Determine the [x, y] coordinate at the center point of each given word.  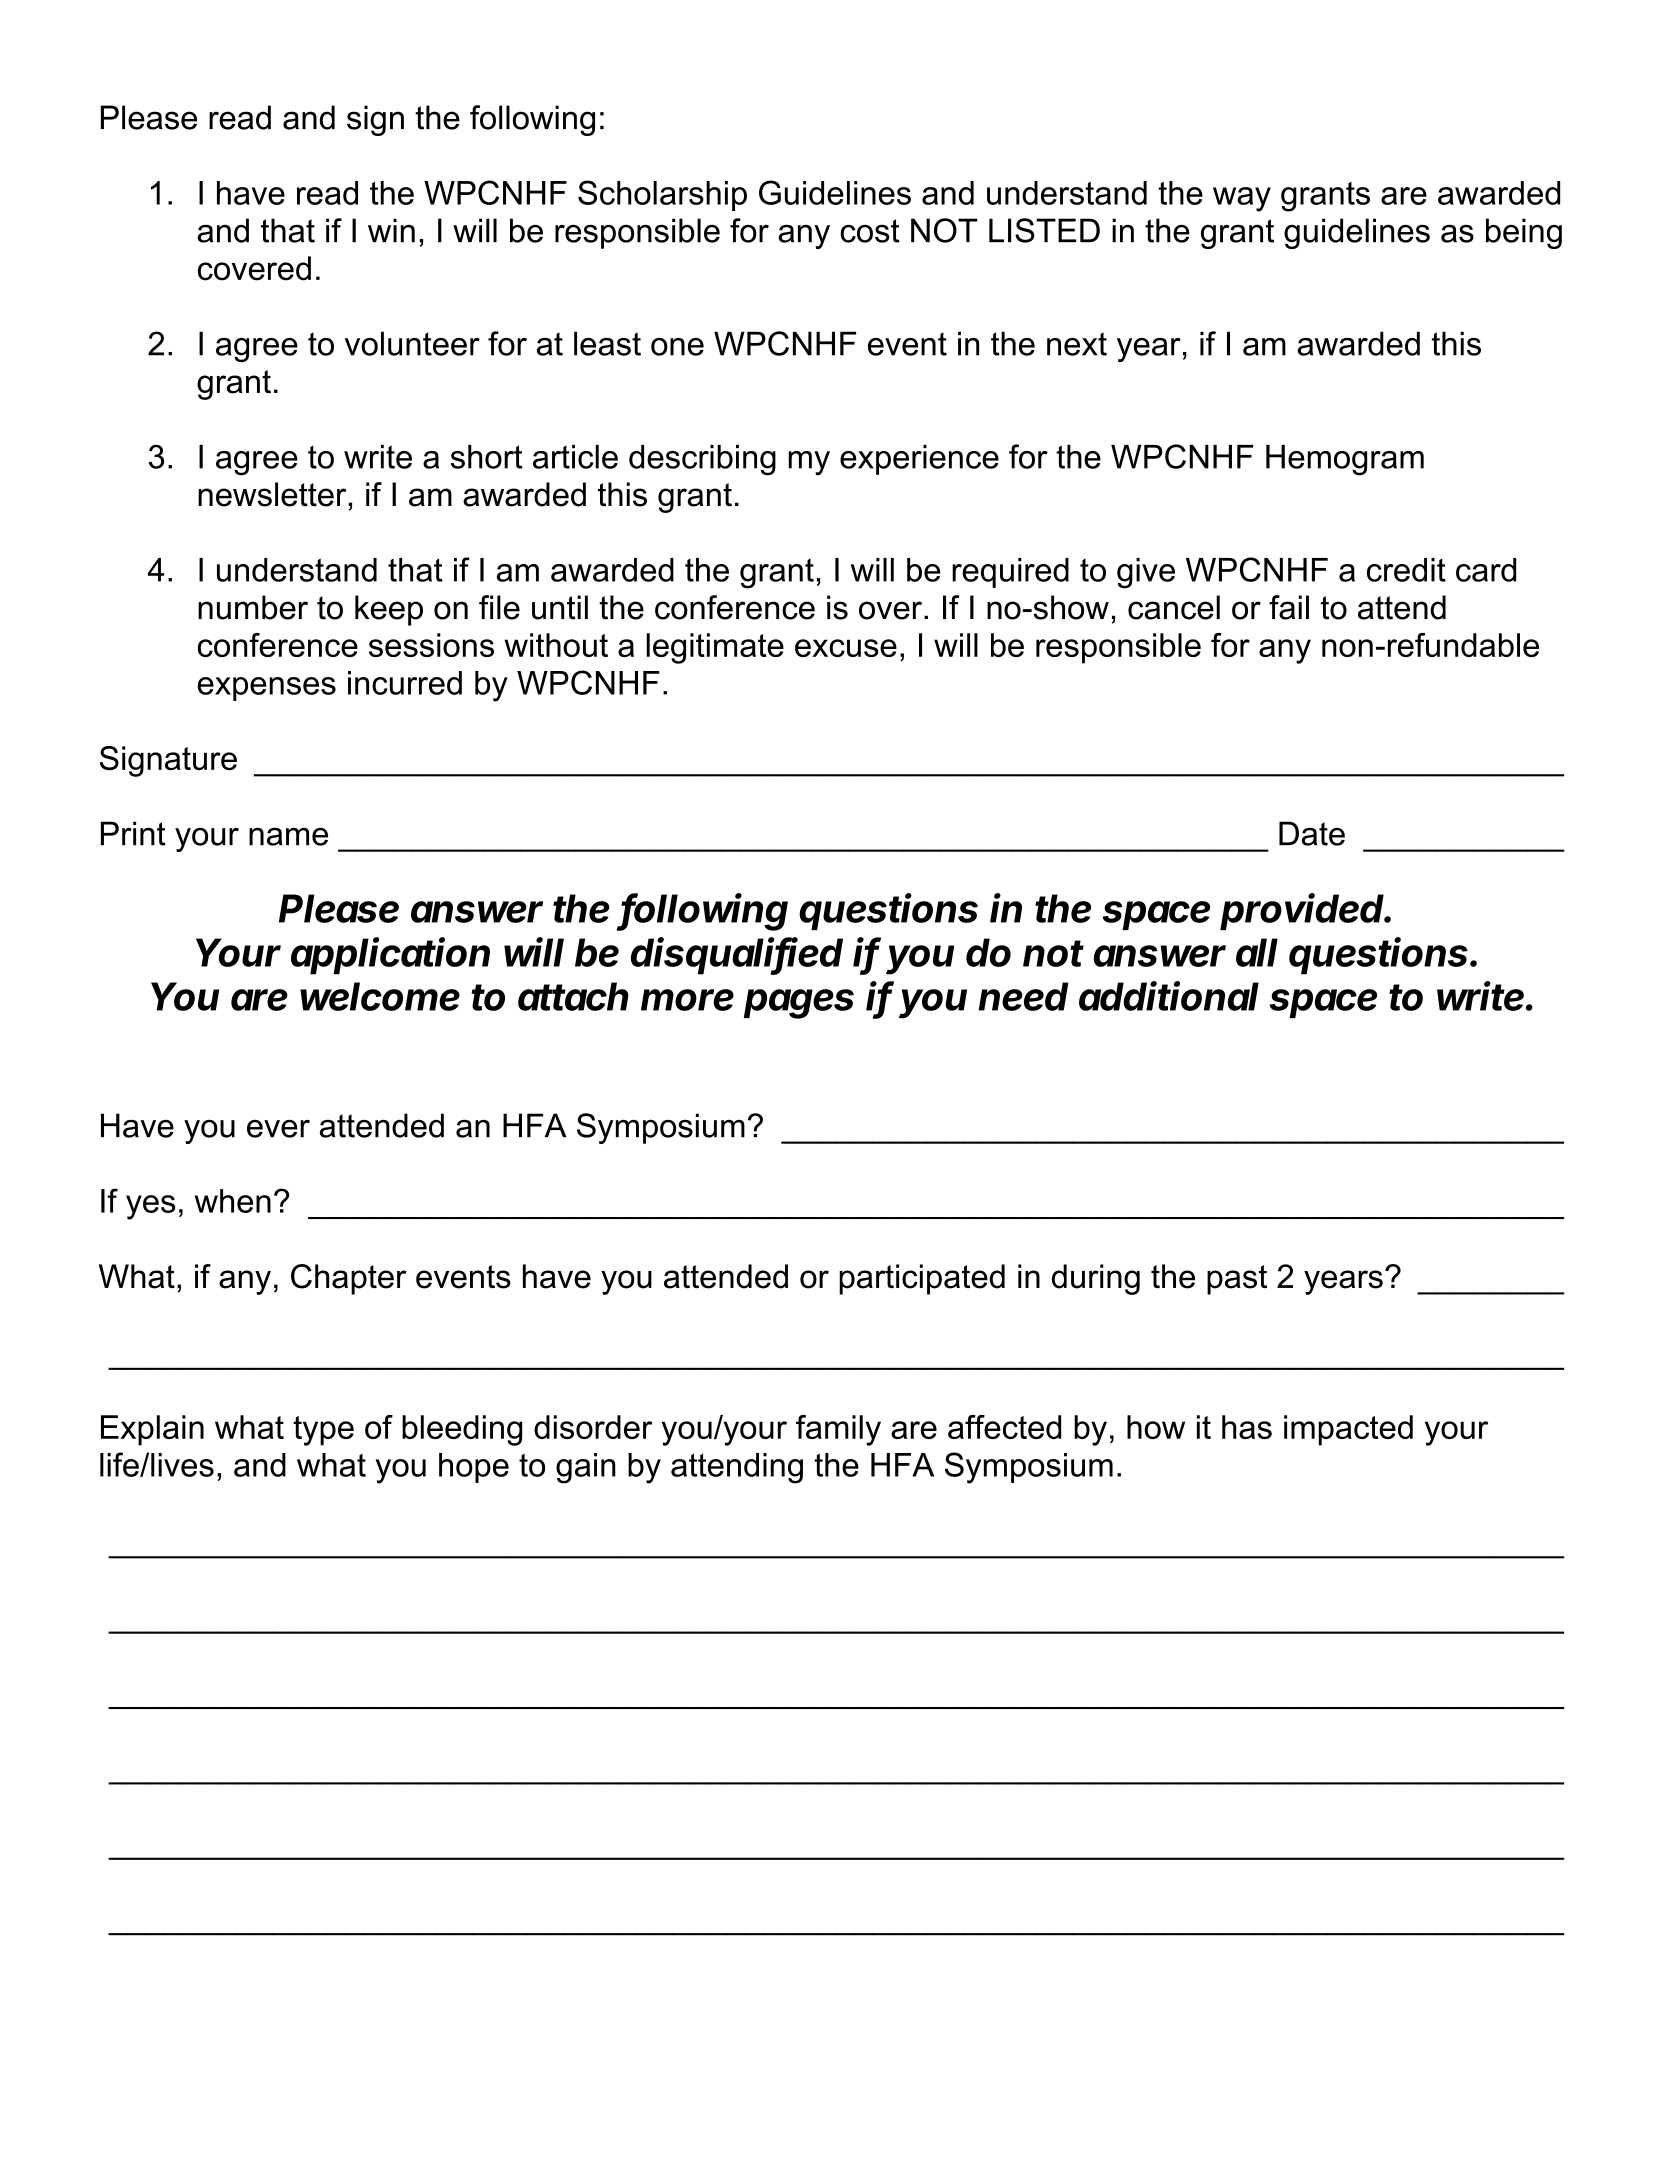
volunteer [412, 343]
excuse [846, 648]
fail [1289, 607]
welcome [380, 996]
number [253, 607]
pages [799, 1004]
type [323, 1431]
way [1242, 199]
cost [870, 231]
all [1257, 952]
